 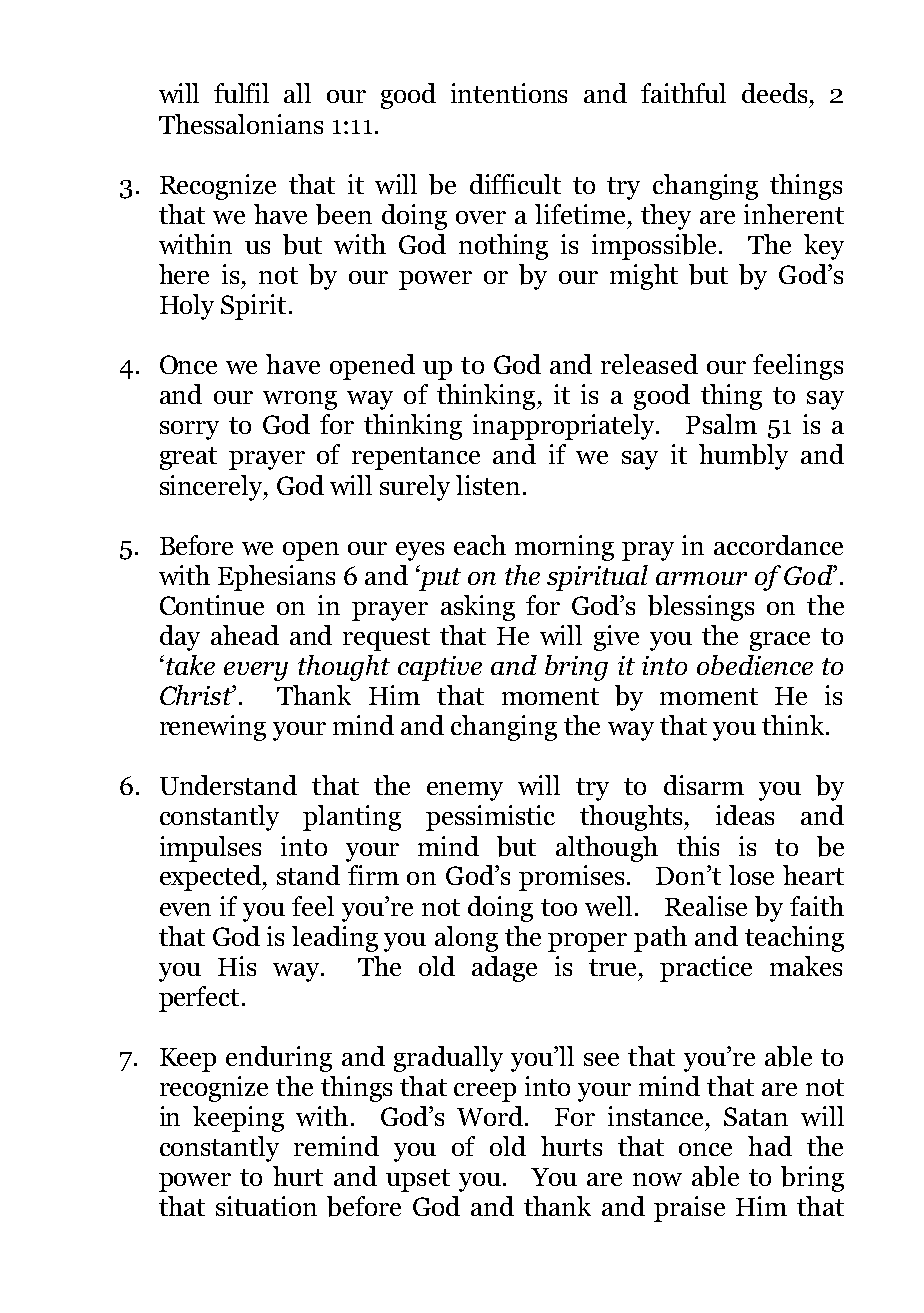 I want to click on situation, so click(x=266, y=1206).
